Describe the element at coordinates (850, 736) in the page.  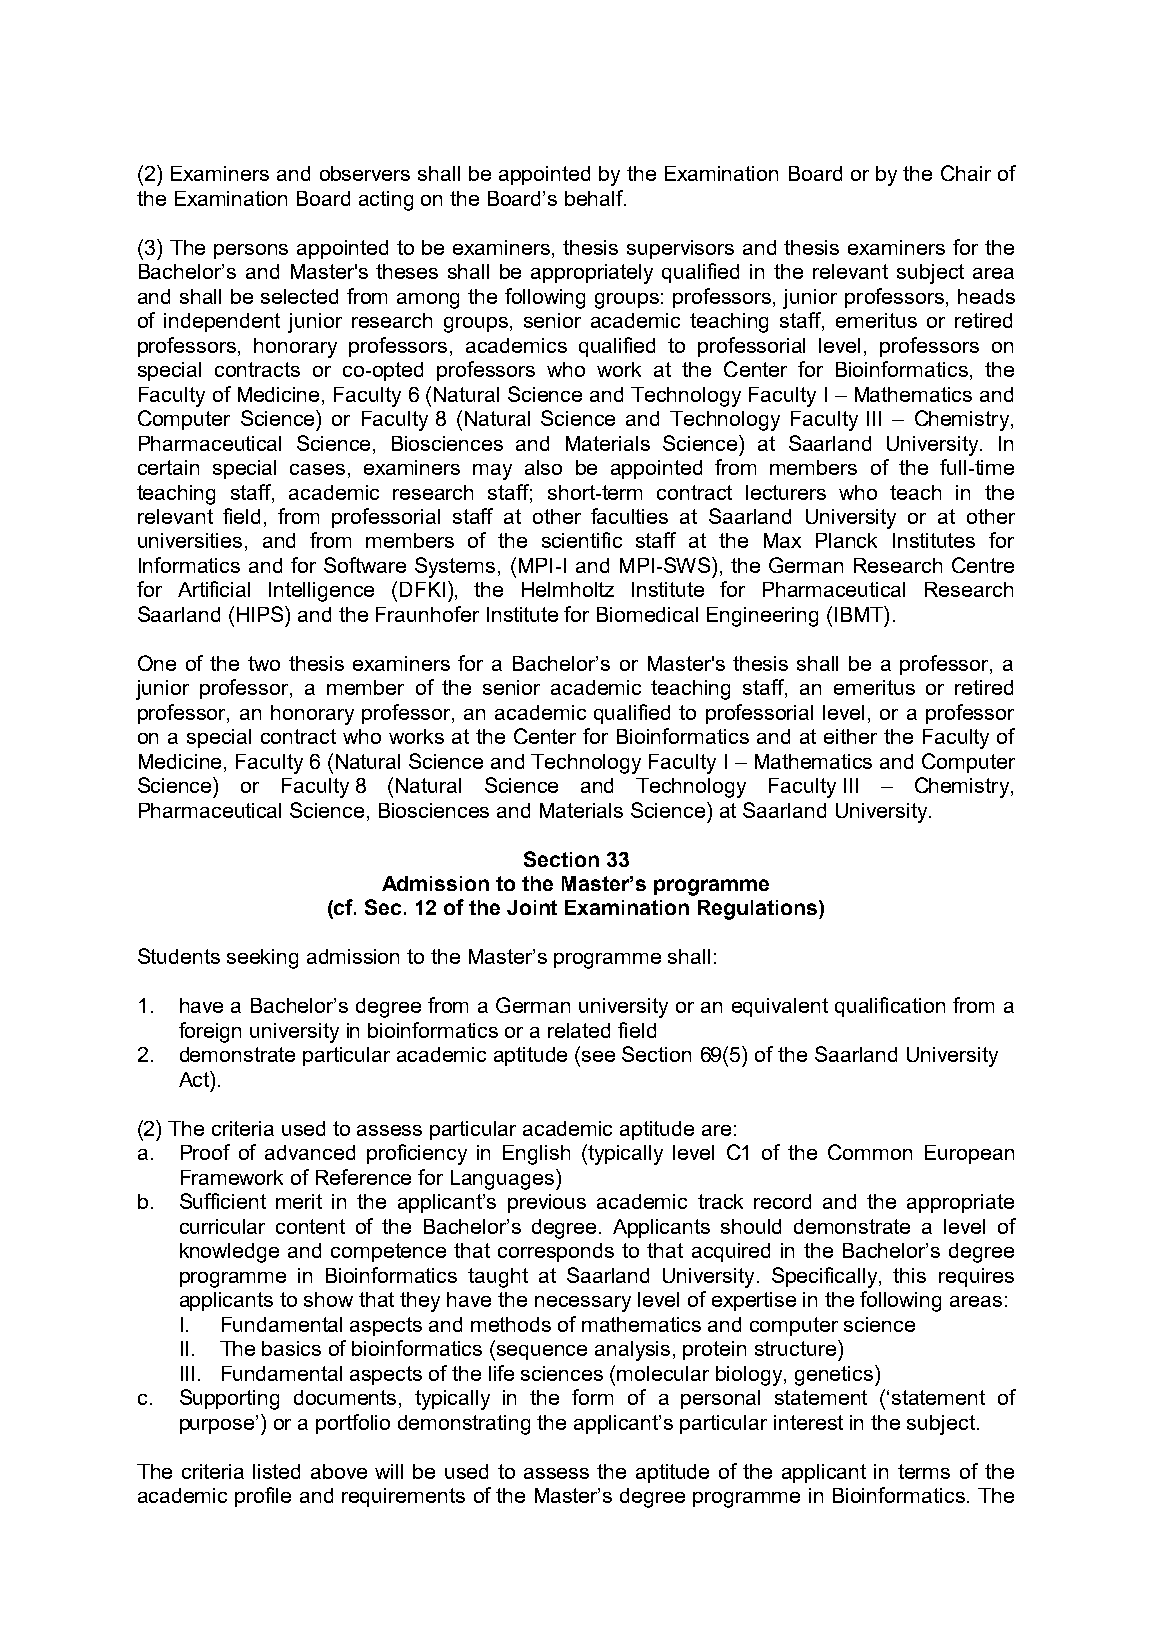
I see `either` at that location.
